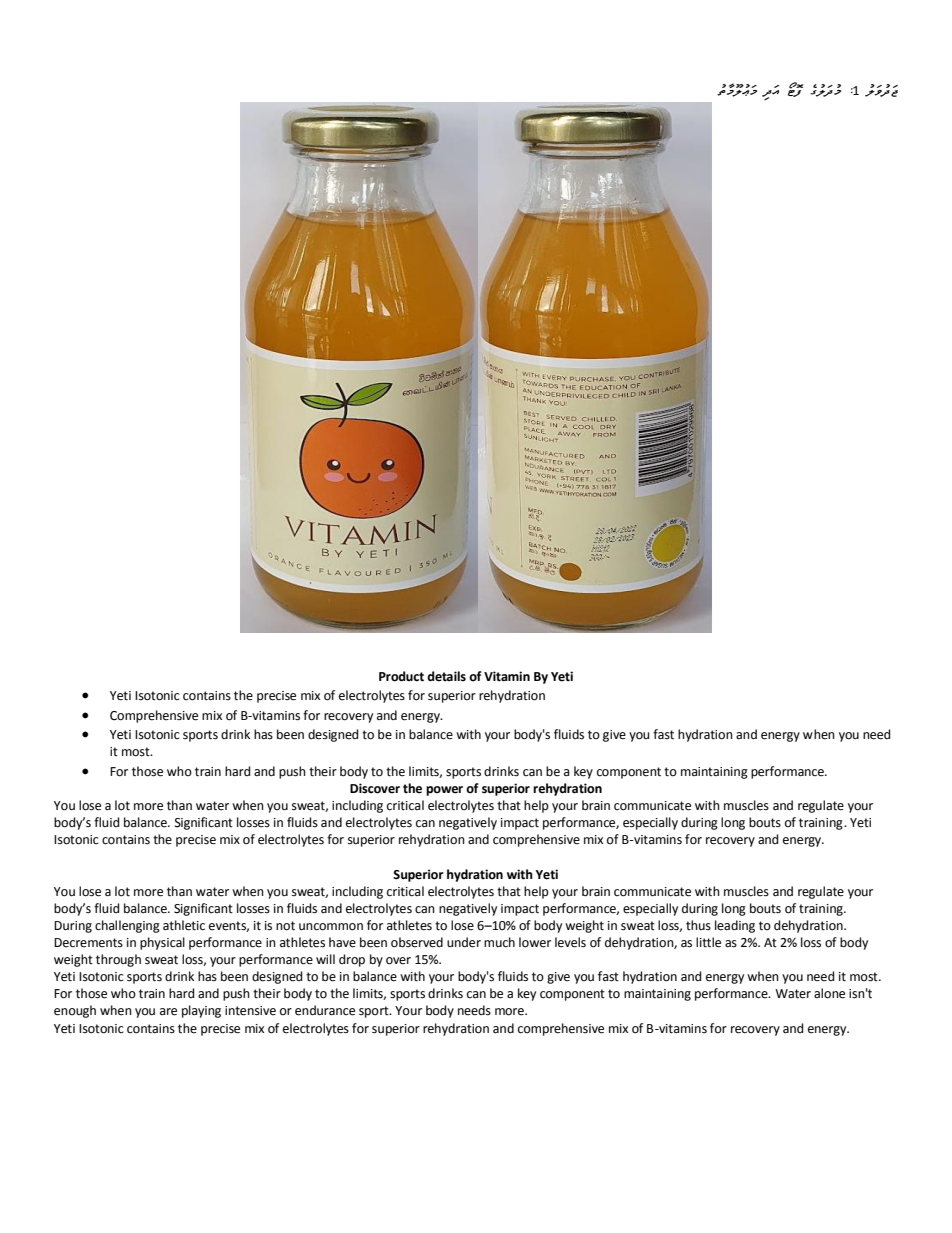  I want to click on thus, so click(698, 925).
